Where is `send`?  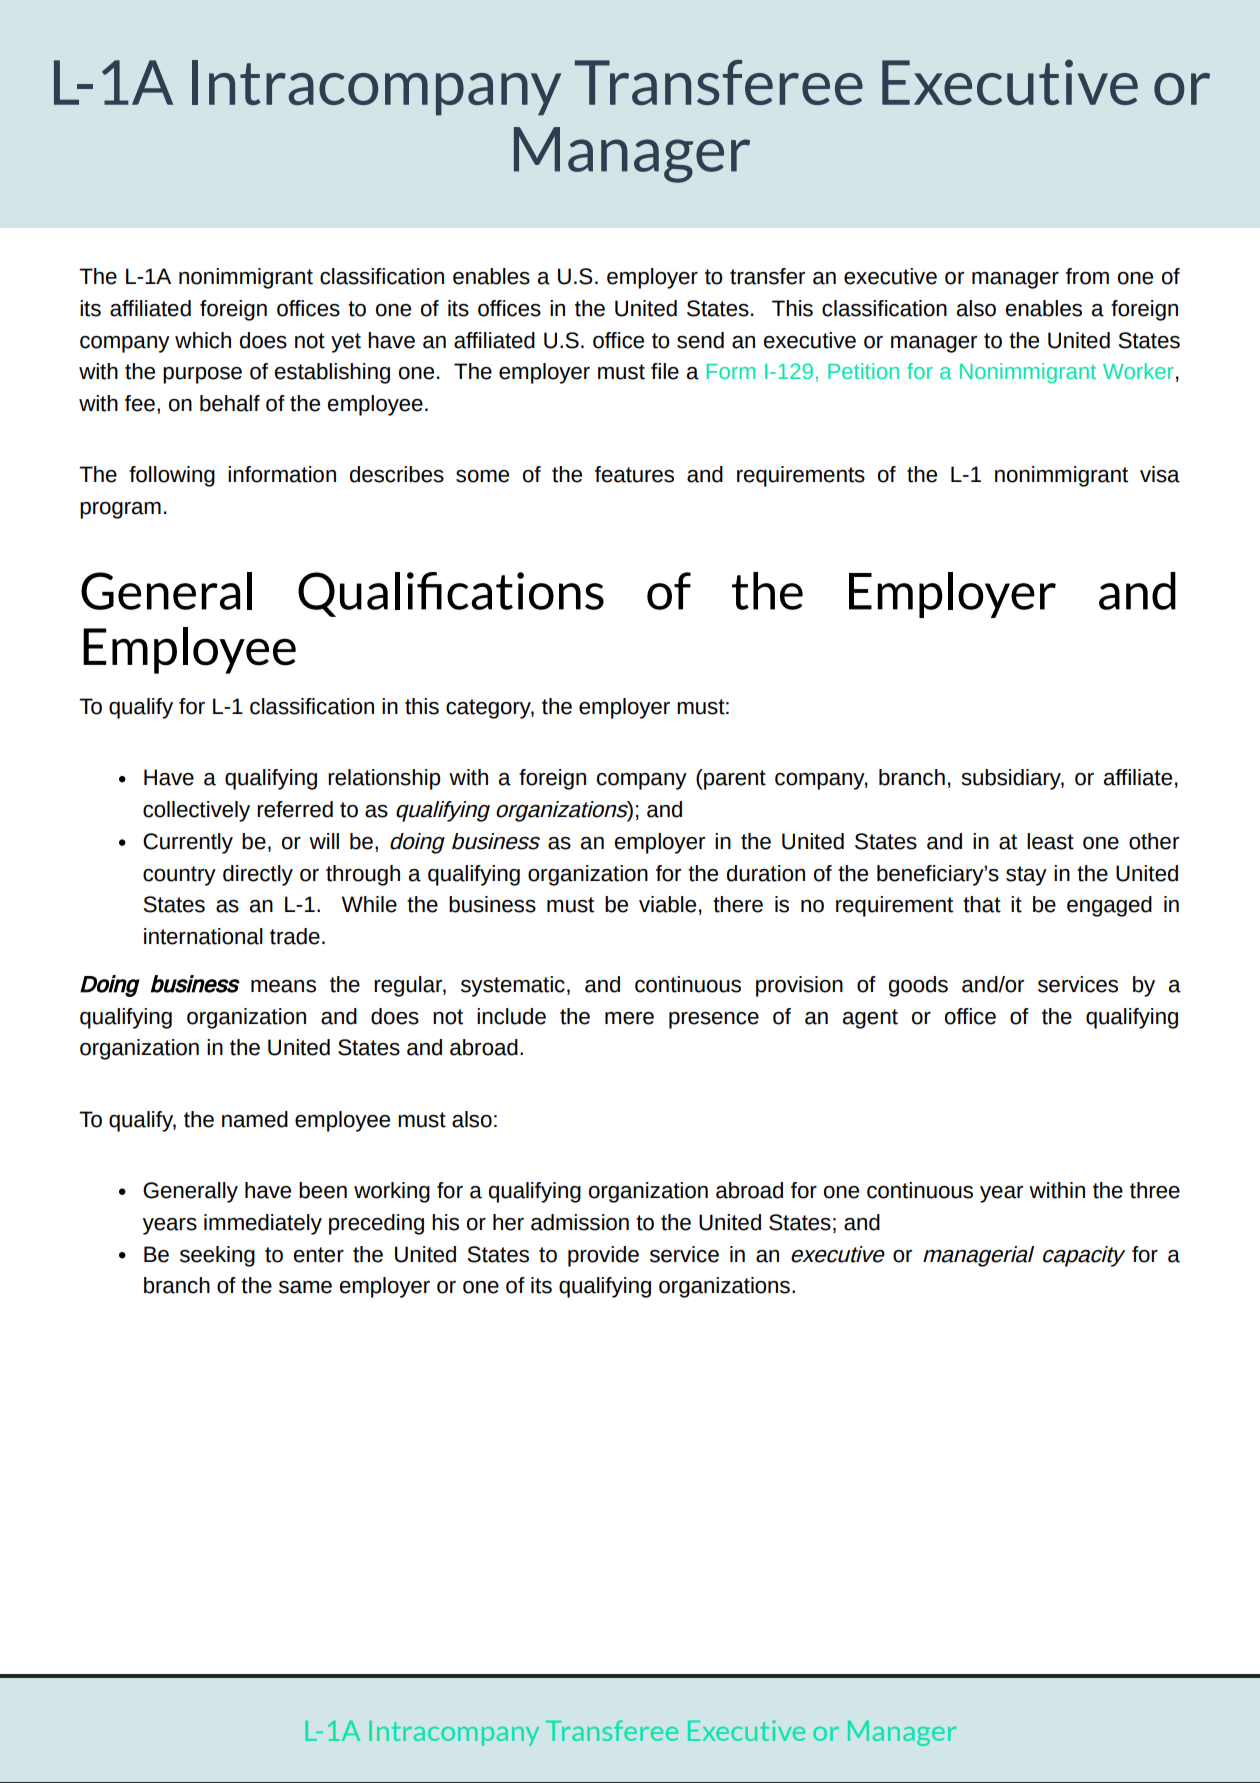 send is located at coordinates (700, 340).
